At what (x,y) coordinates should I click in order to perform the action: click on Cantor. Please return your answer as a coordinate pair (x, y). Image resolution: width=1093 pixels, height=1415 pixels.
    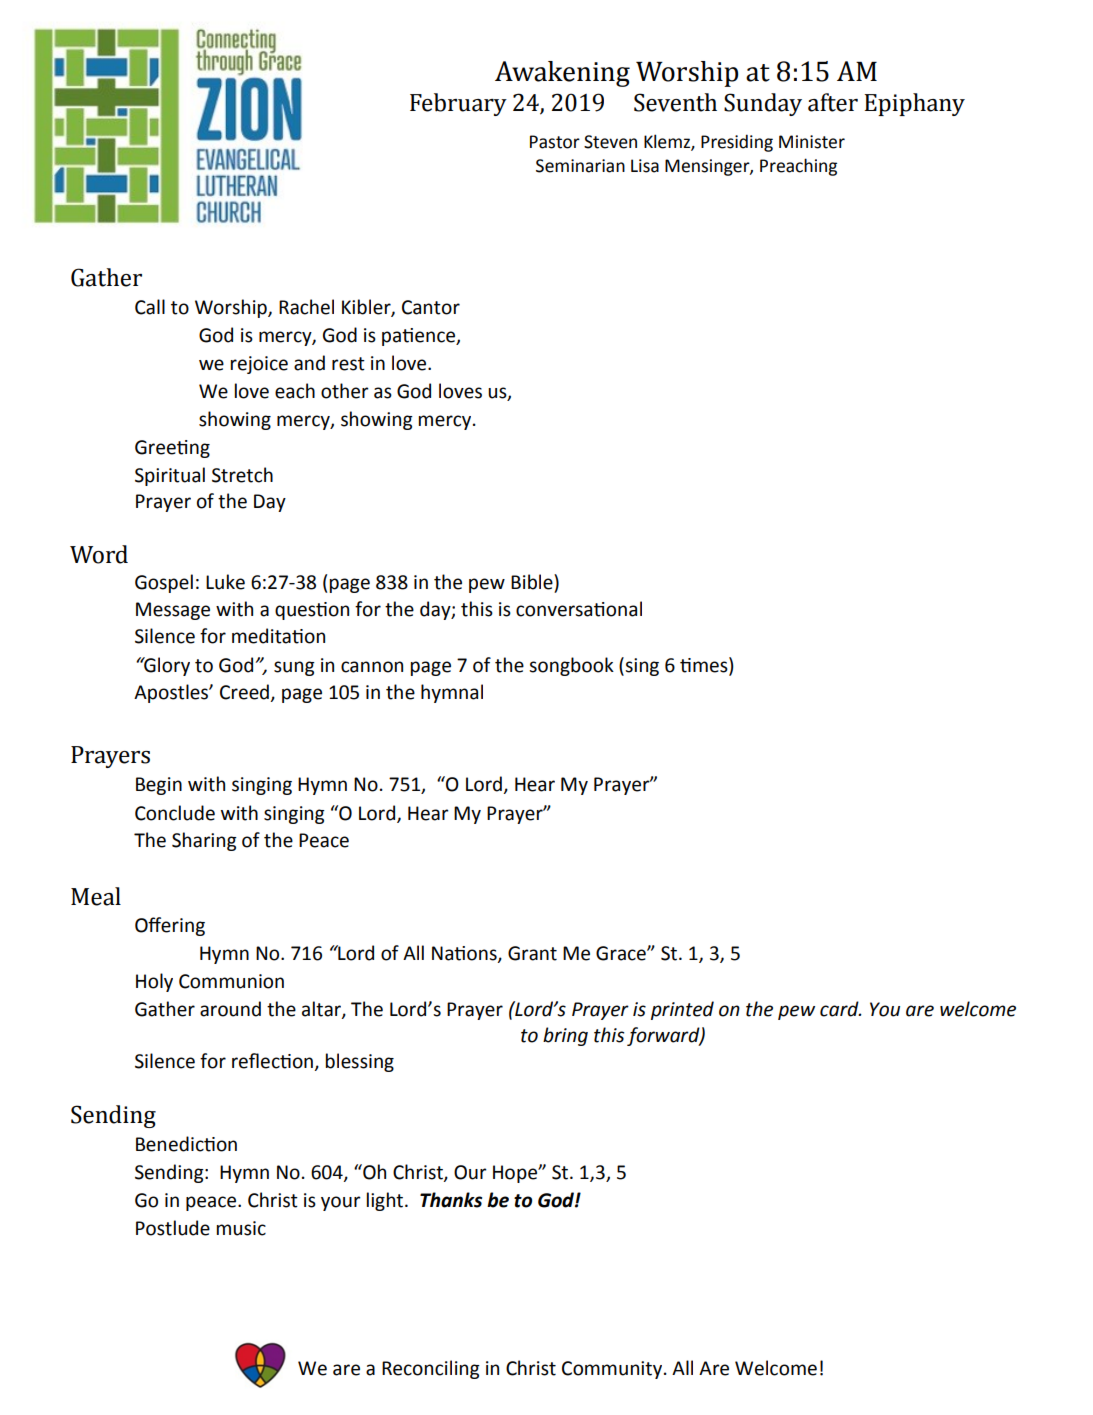
    Looking at the image, I should click on (431, 307).
